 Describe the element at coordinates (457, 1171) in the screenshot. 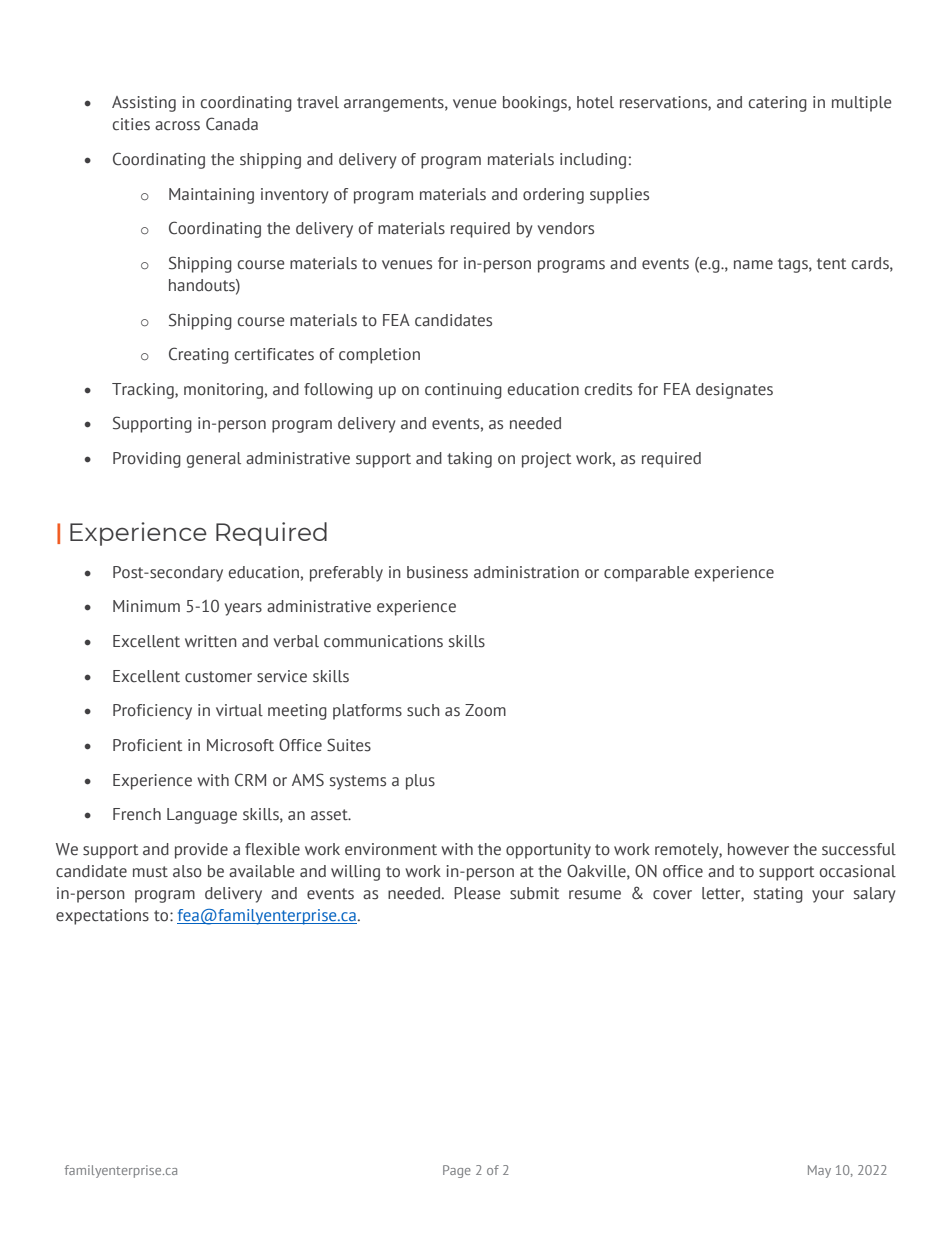

I see `Page` at that location.
